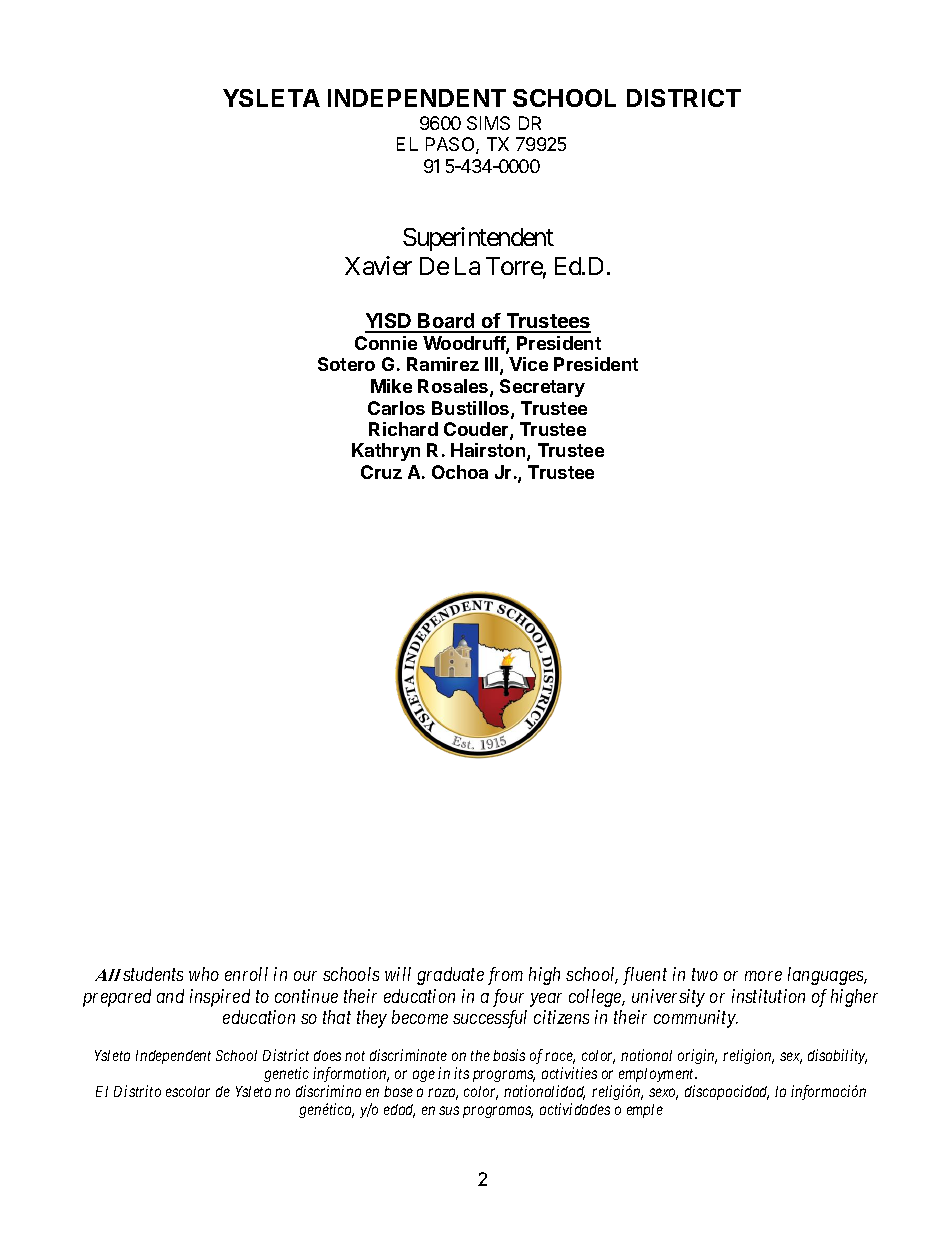 The width and height of the document is (952, 1233). What do you see at coordinates (381, 472) in the document?
I see `Cruz` at bounding box center [381, 472].
